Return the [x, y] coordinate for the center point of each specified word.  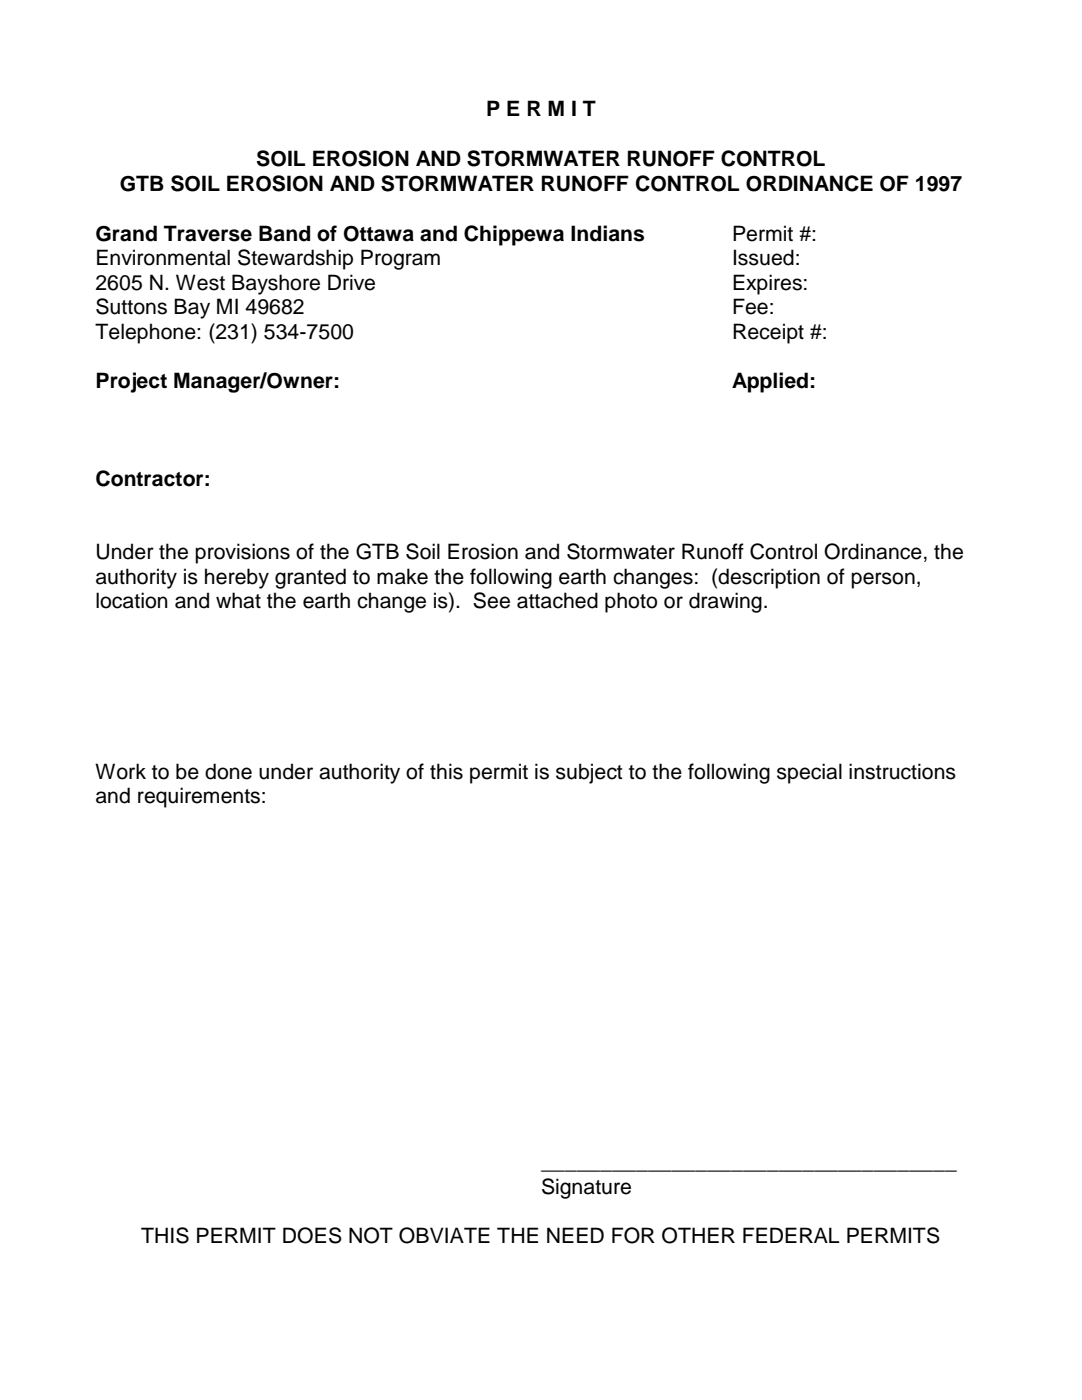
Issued [764, 257]
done [228, 771]
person [883, 580]
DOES [312, 1235]
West [200, 282]
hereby [237, 578]
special [809, 773]
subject [589, 773]
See [491, 600]
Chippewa [514, 235]
